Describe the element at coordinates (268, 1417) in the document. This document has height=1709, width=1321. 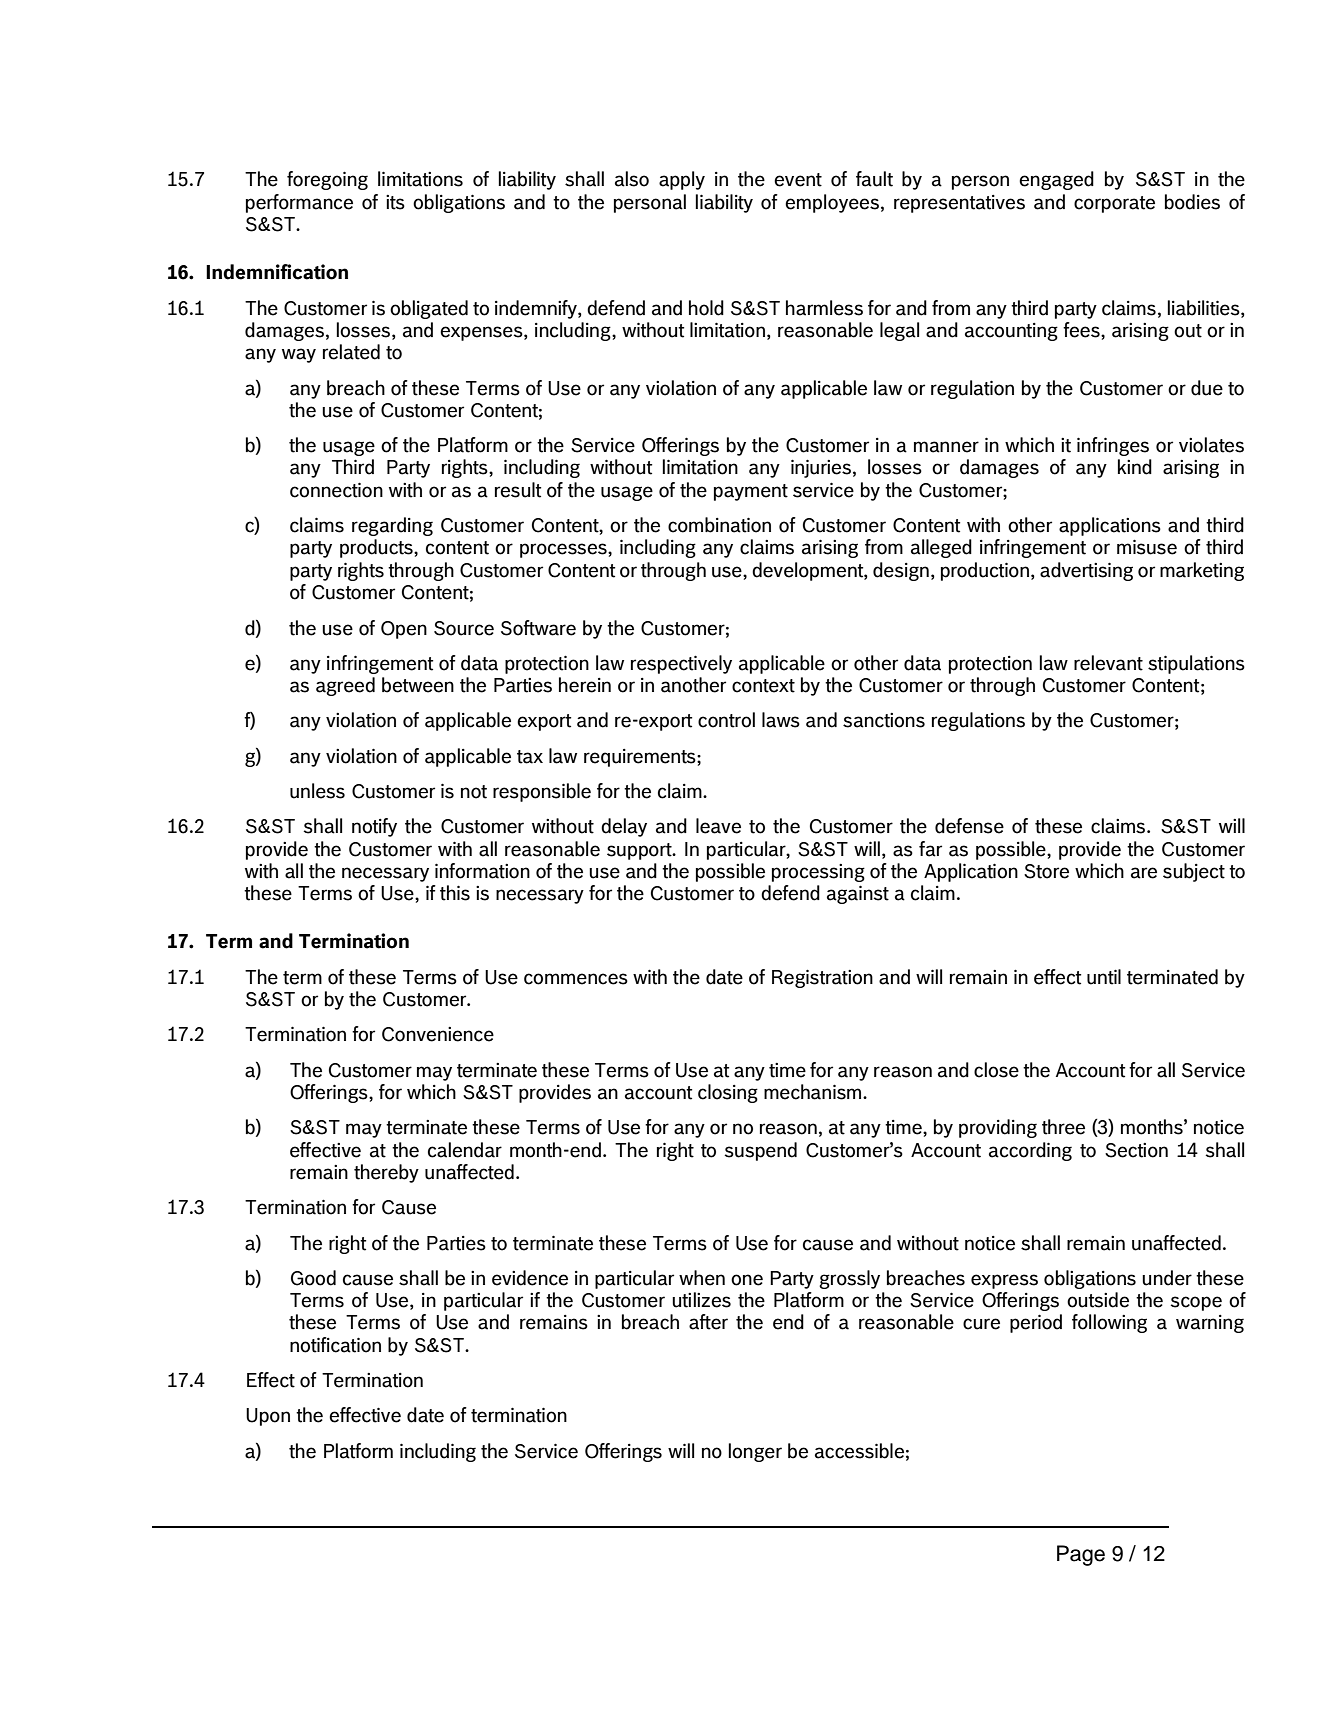
I see `Upon` at that location.
